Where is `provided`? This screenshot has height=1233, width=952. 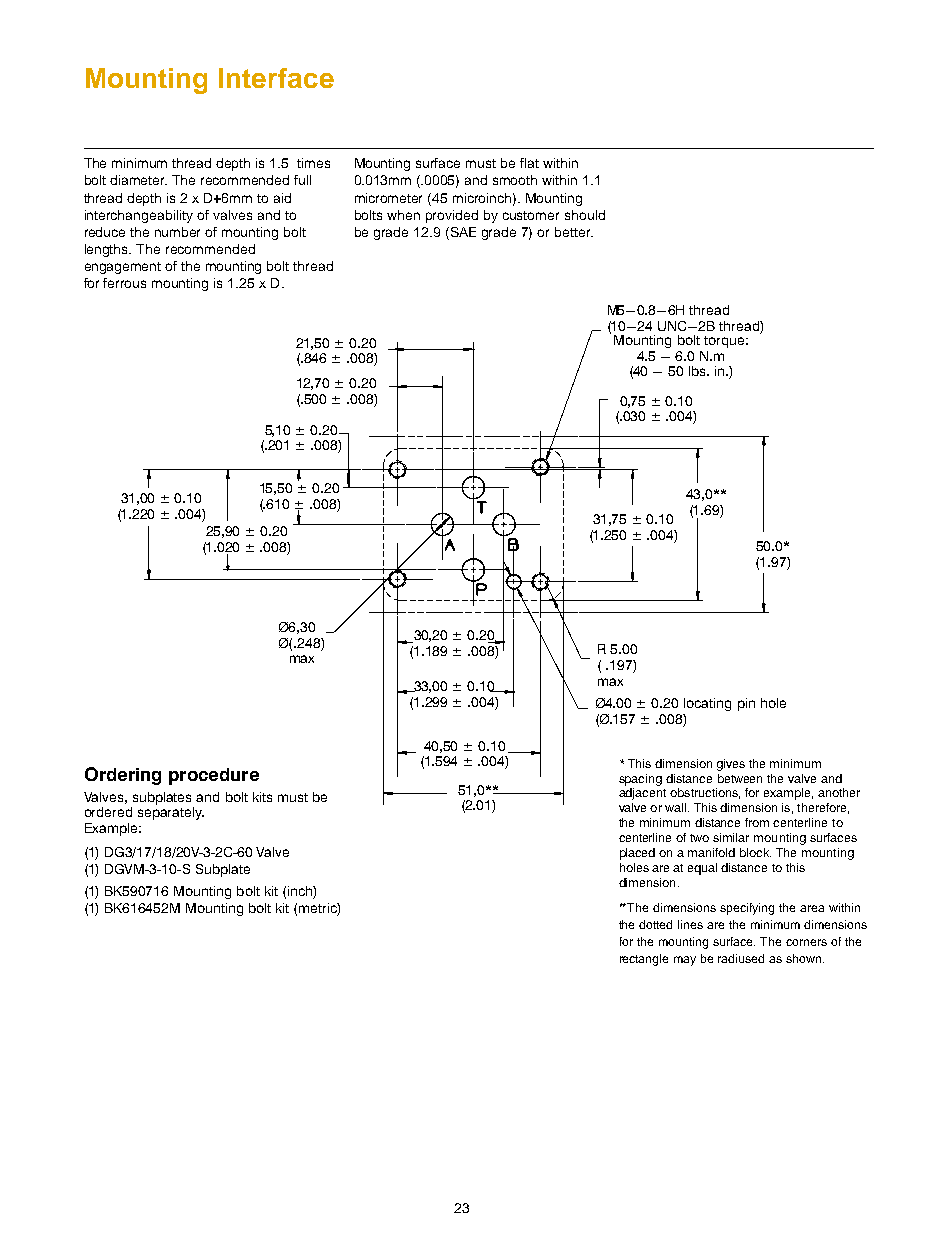
provided is located at coordinates (452, 216).
